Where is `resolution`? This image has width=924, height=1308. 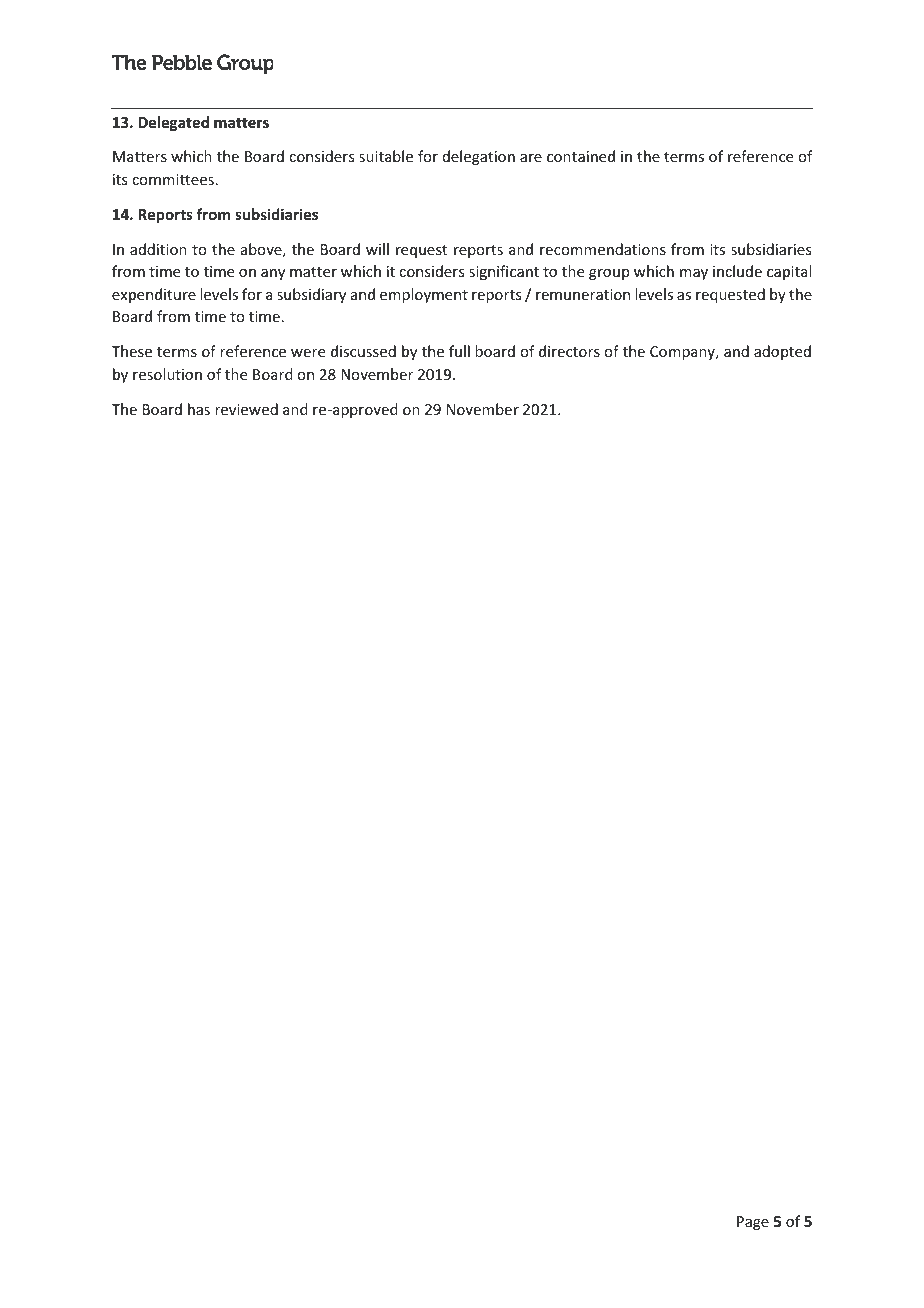 resolution is located at coordinates (167, 374).
